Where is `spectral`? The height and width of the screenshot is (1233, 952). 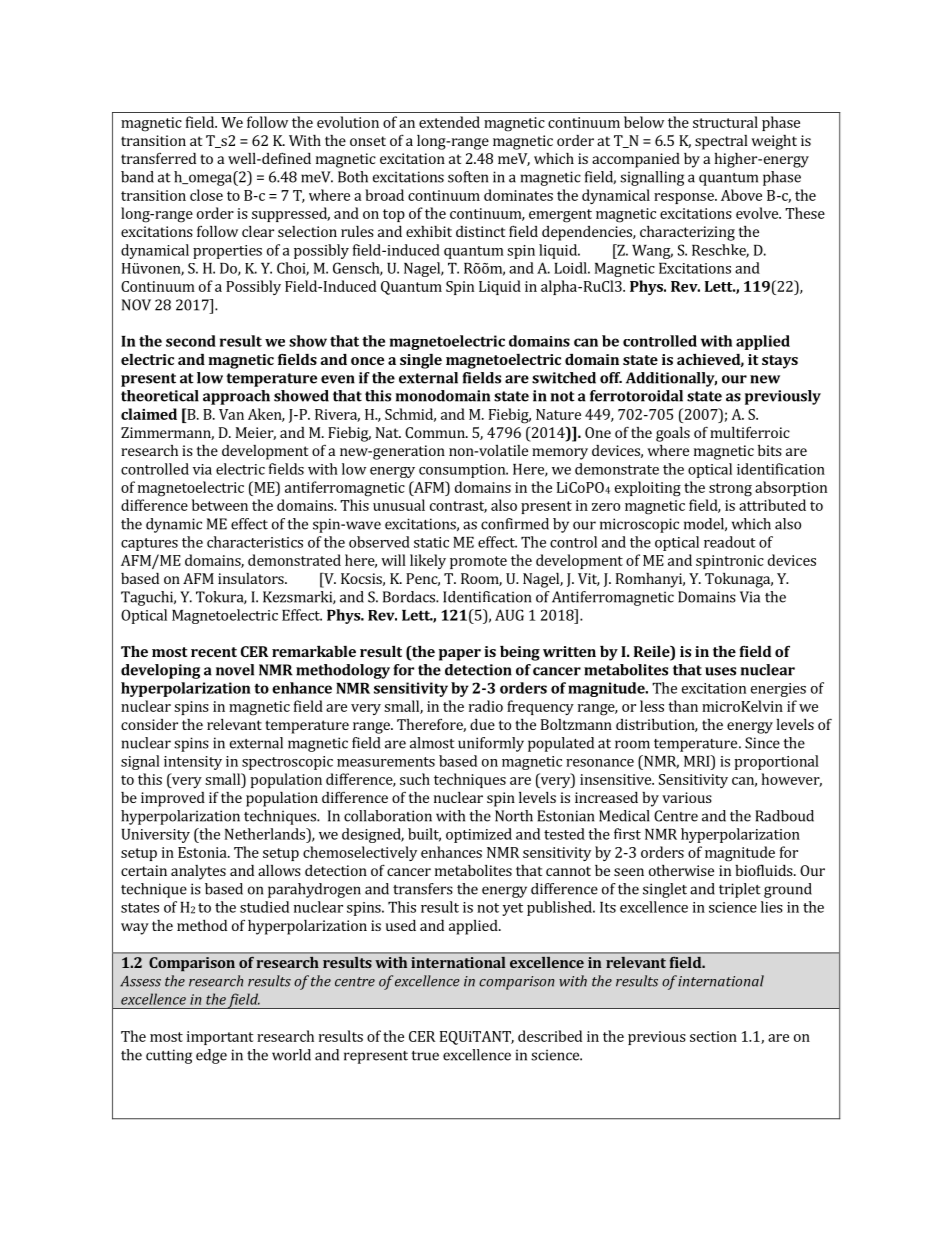
spectral is located at coordinates (721, 142).
